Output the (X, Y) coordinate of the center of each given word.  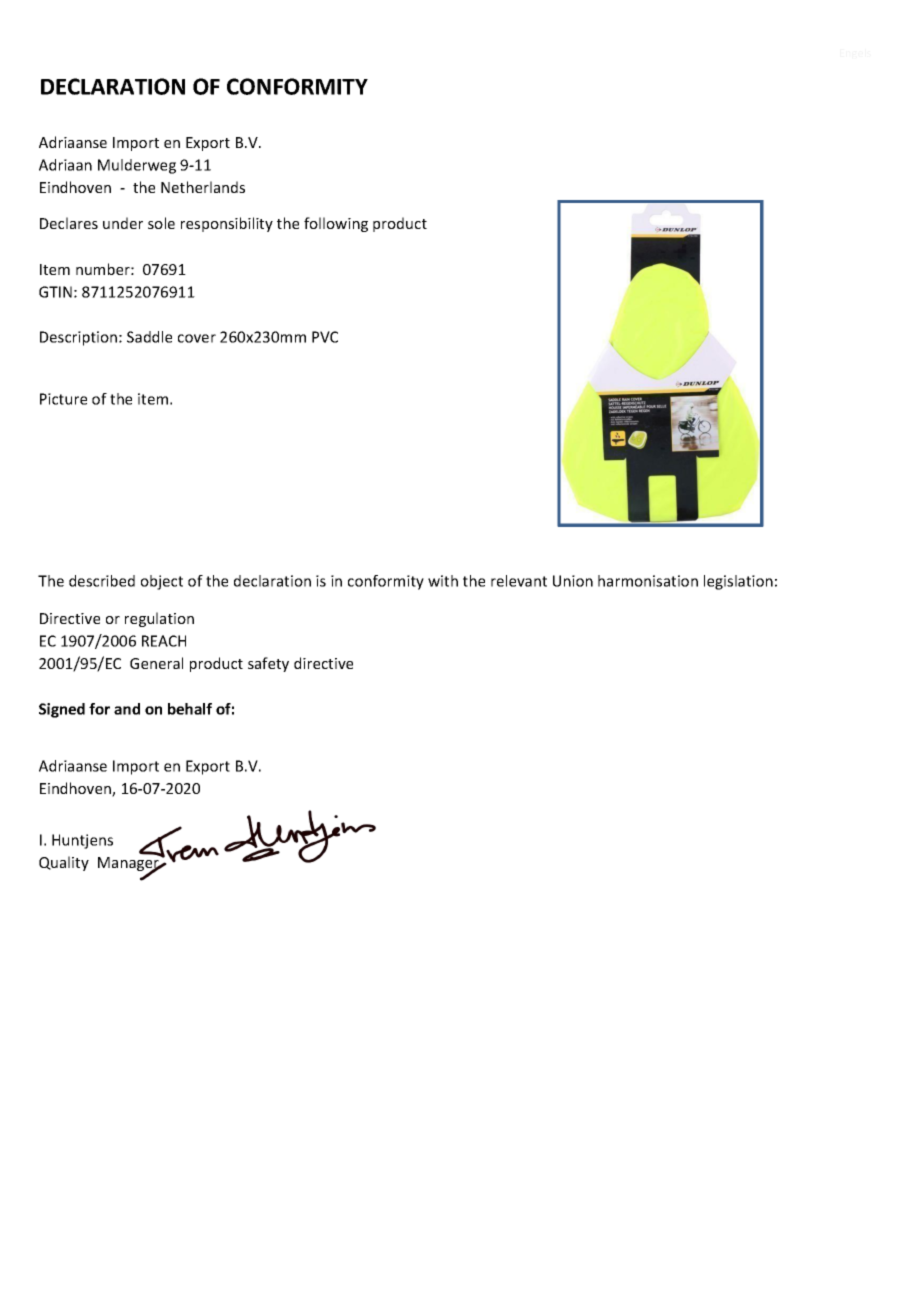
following (336, 224)
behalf (190, 709)
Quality (64, 863)
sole (161, 223)
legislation (738, 582)
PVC (325, 337)
